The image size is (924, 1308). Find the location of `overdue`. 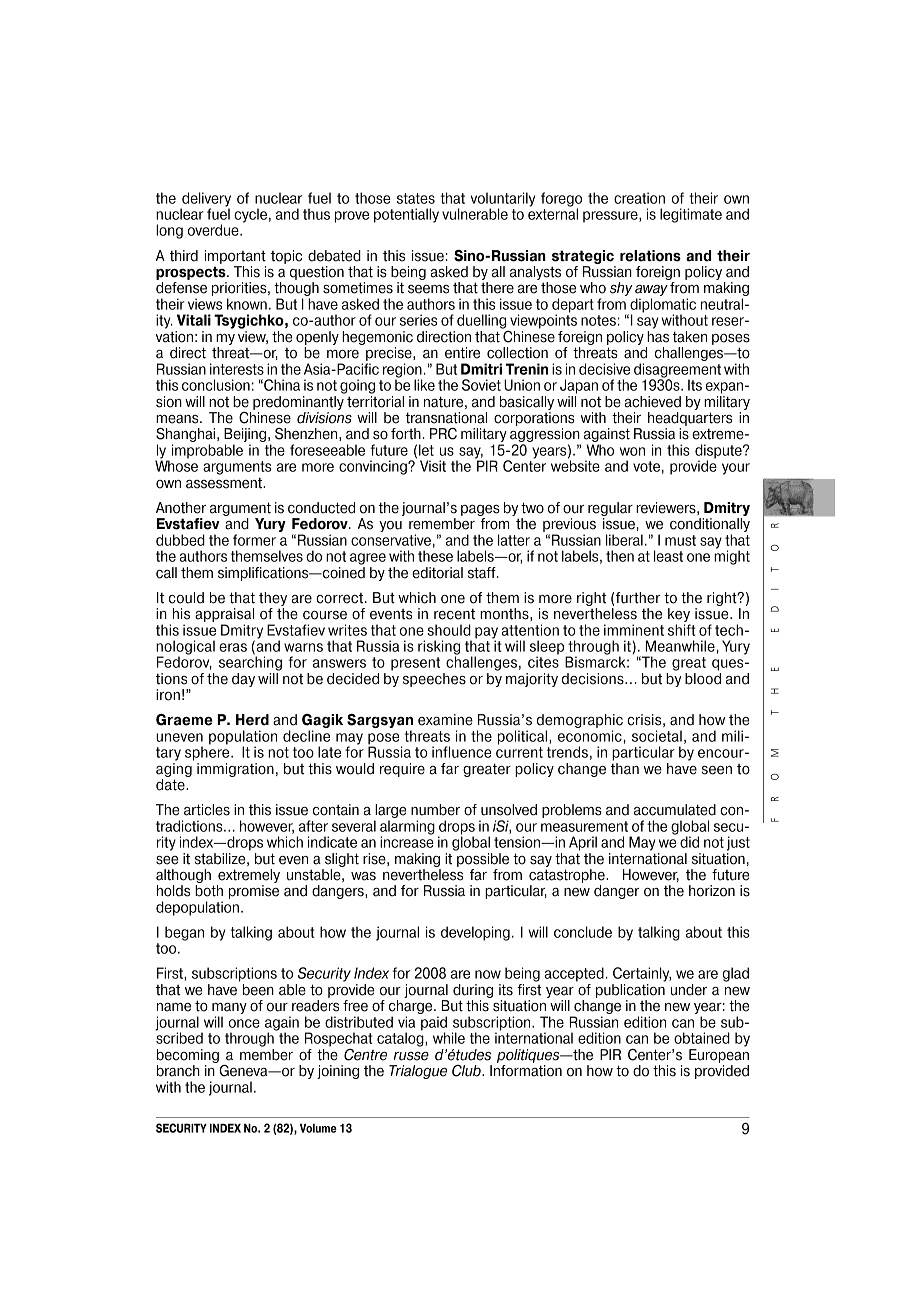

overdue is located at coordinates (214, 230).
